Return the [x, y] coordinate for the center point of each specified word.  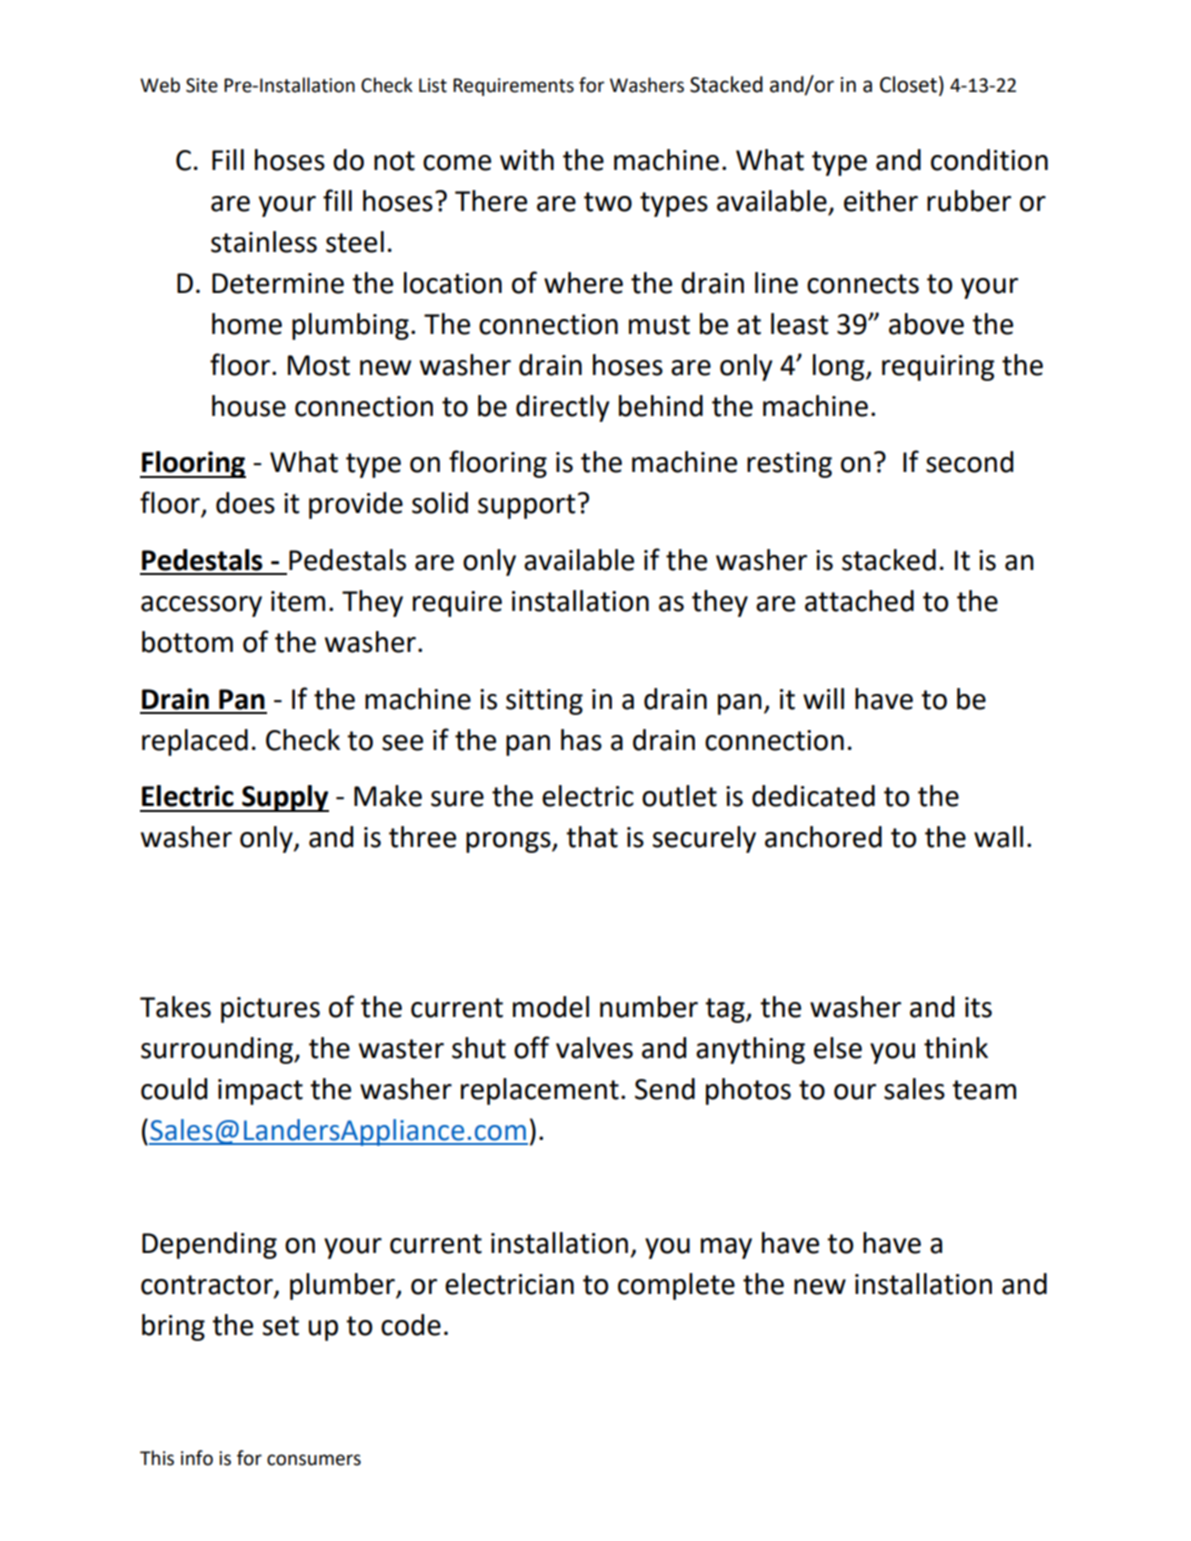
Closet [908, 84]
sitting [544, 702]
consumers [314, 1460]
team [984, 1090]
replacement [540, 1091]
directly [563, 408]
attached [859, 601]
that [592, 837]
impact [260, 1092]
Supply [284, 798]
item [298, 601]
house [249, 406]
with [527, 160]
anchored [823, 837]
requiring [938, 368]
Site [202, 85]
